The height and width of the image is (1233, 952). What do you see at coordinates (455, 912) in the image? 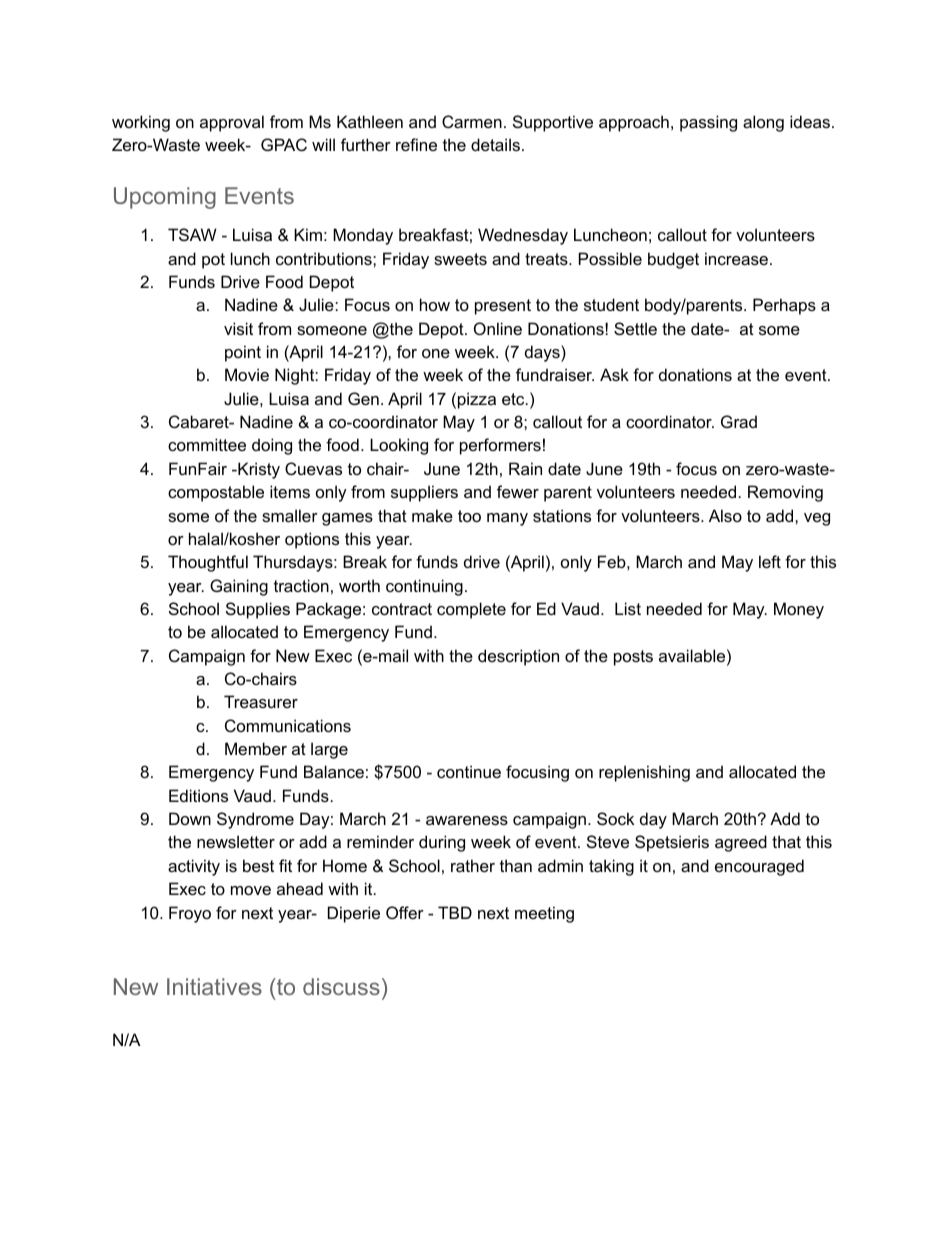
I see `TBD` at bounding box center [455, 912].
